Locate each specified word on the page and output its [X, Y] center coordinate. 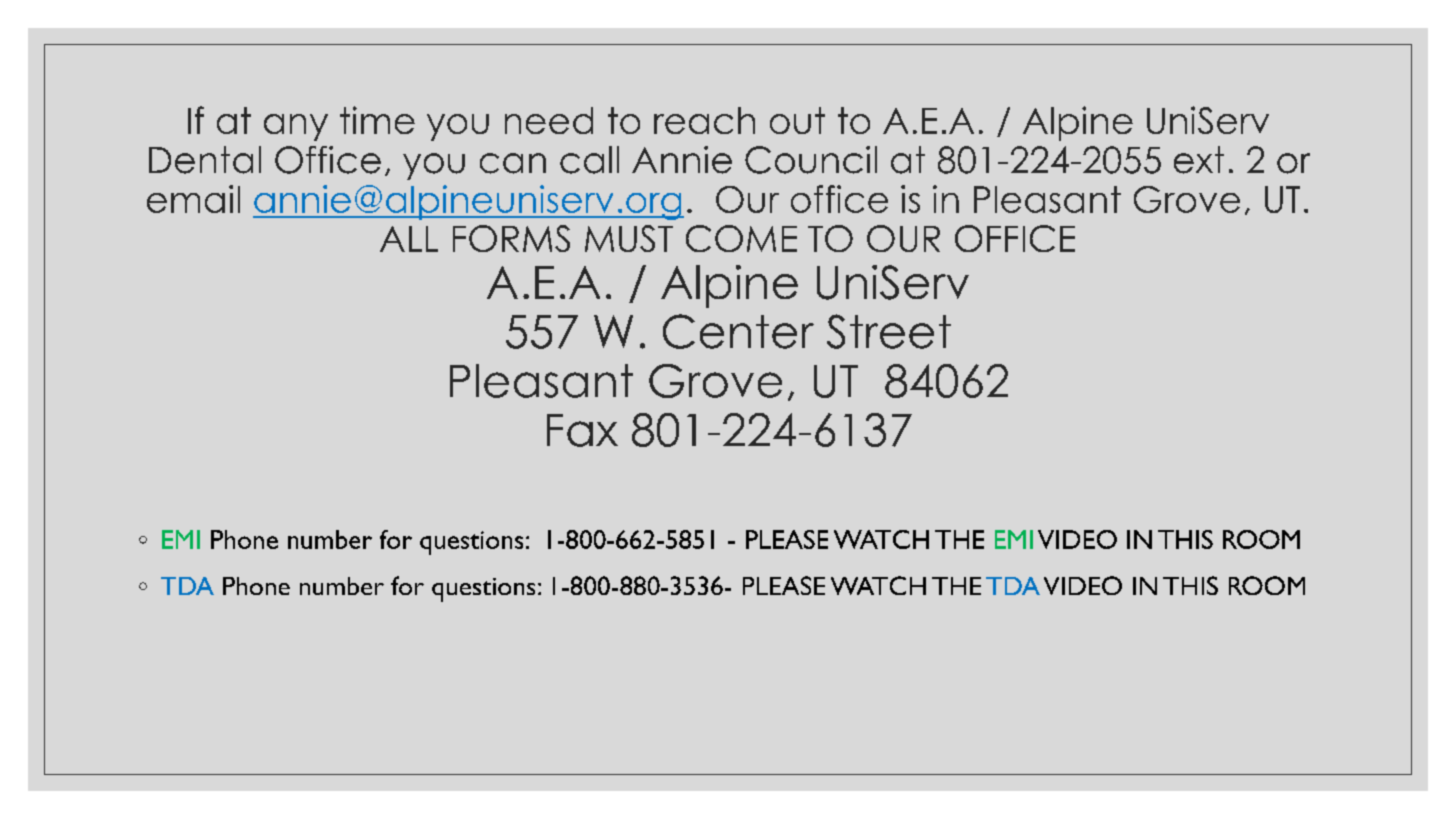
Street [889, 331]
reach [704, 120]
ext [1199, 160]
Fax [582, 430]
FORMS [511, 238]
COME [741, 238]
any [296, 127]
